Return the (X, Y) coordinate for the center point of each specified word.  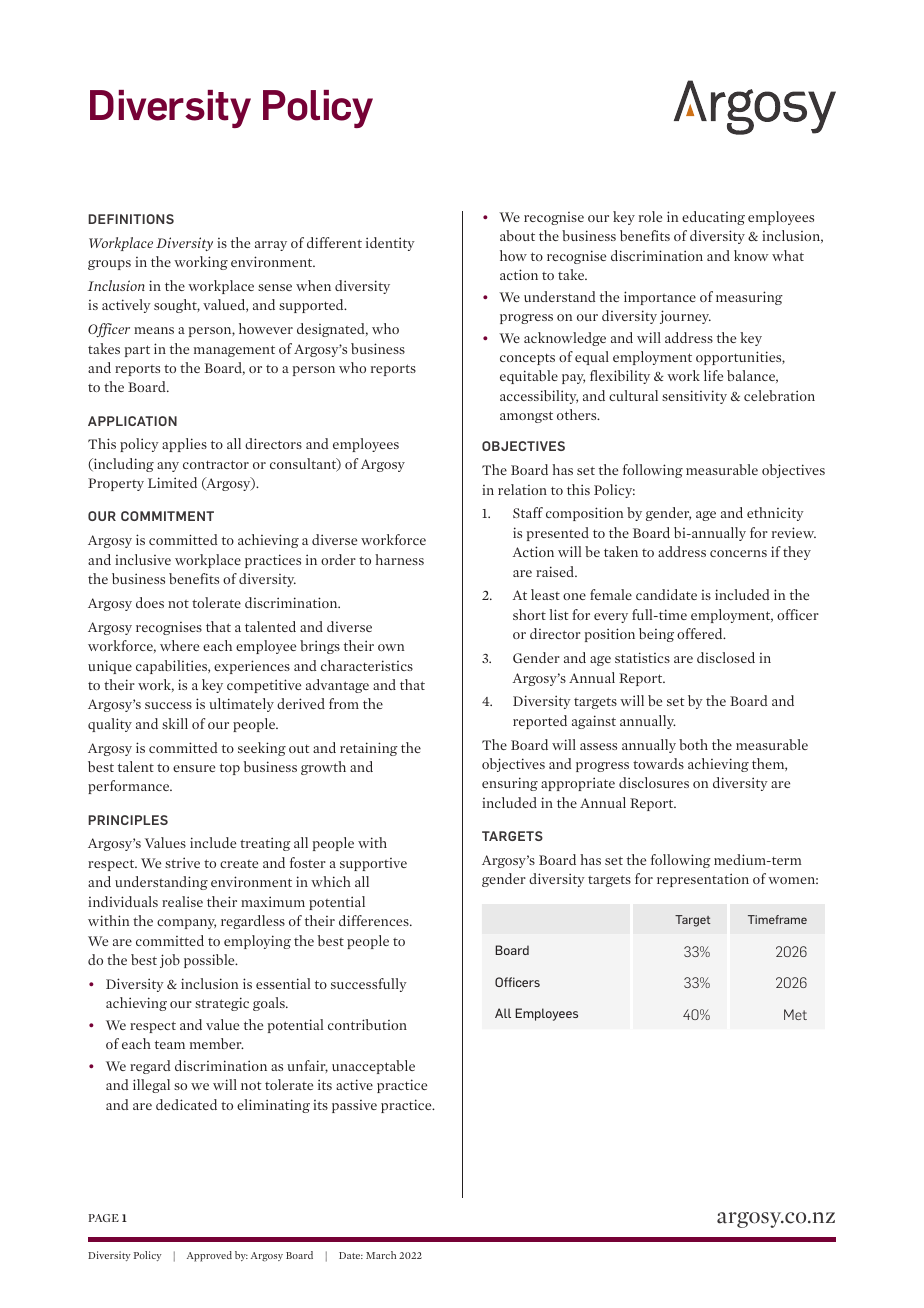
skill (175, 723)
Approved (209, 1256)
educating (713, 218)
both (693, 744)
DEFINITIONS (131, 219)
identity (390, 244)
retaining (369, 749)
